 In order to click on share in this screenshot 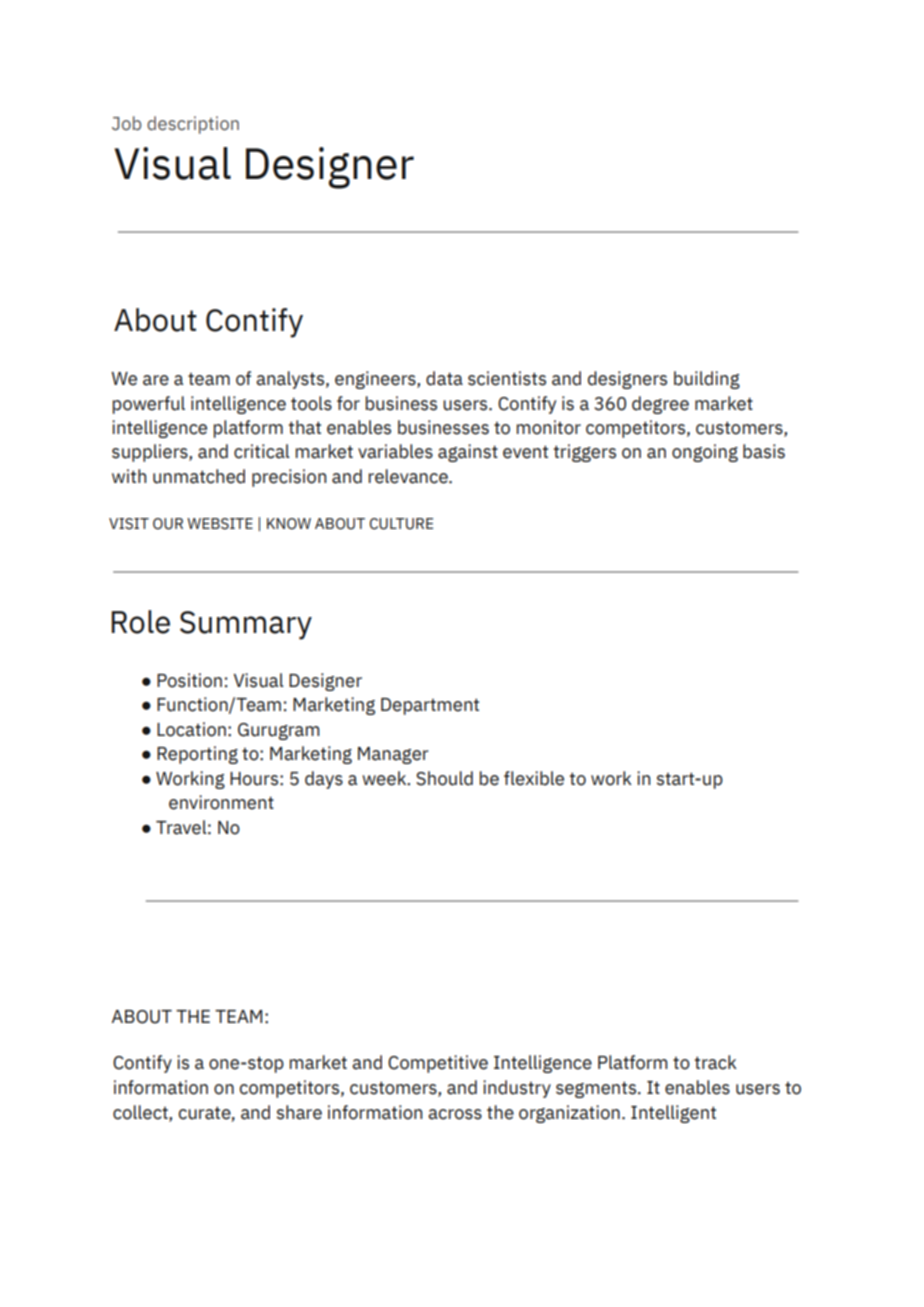, I will do `click(299, 1112)`.
